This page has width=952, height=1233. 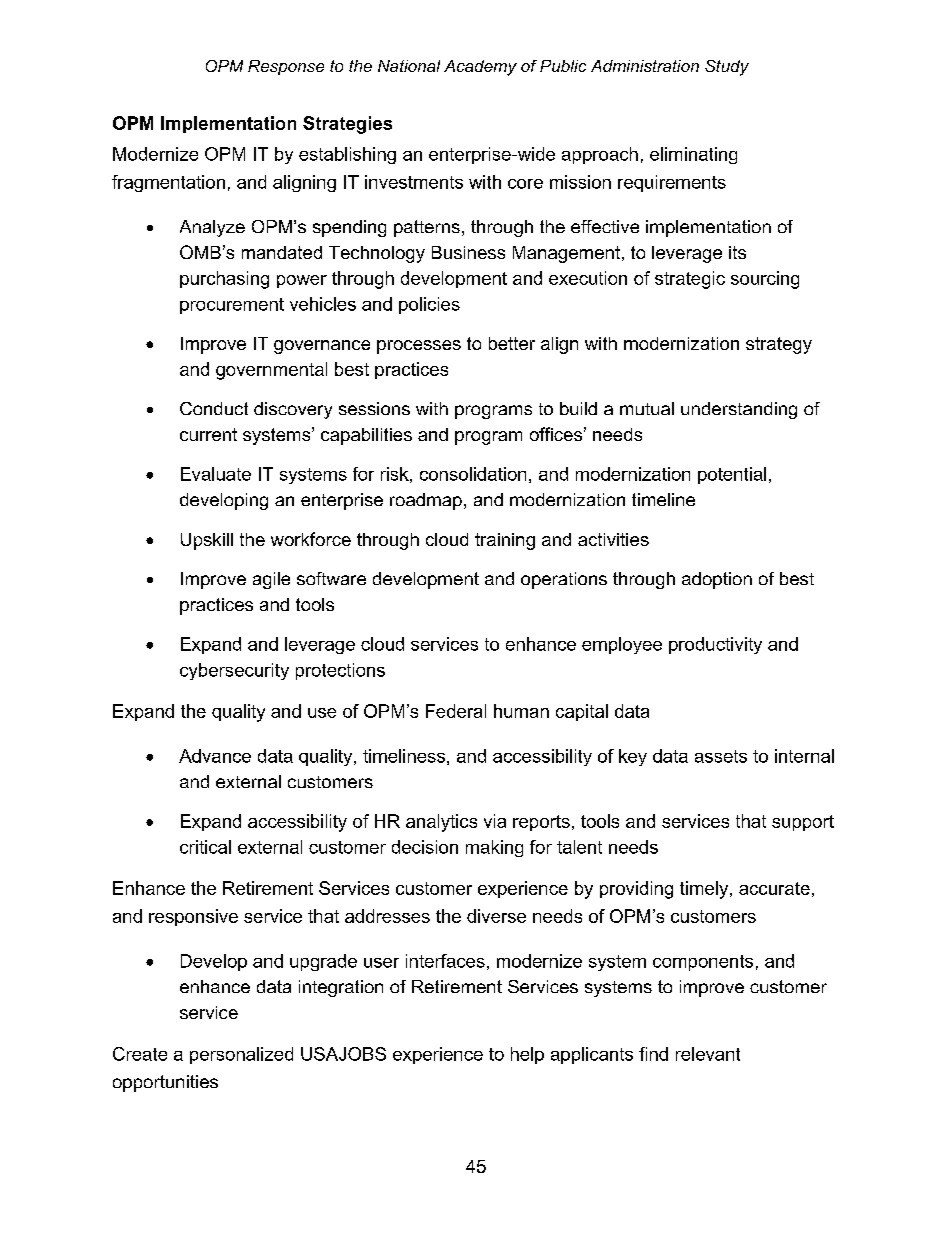 What do you see at coordinates (779, 345) in the page?
I see `strategy` at bounding box center [779, 345].
